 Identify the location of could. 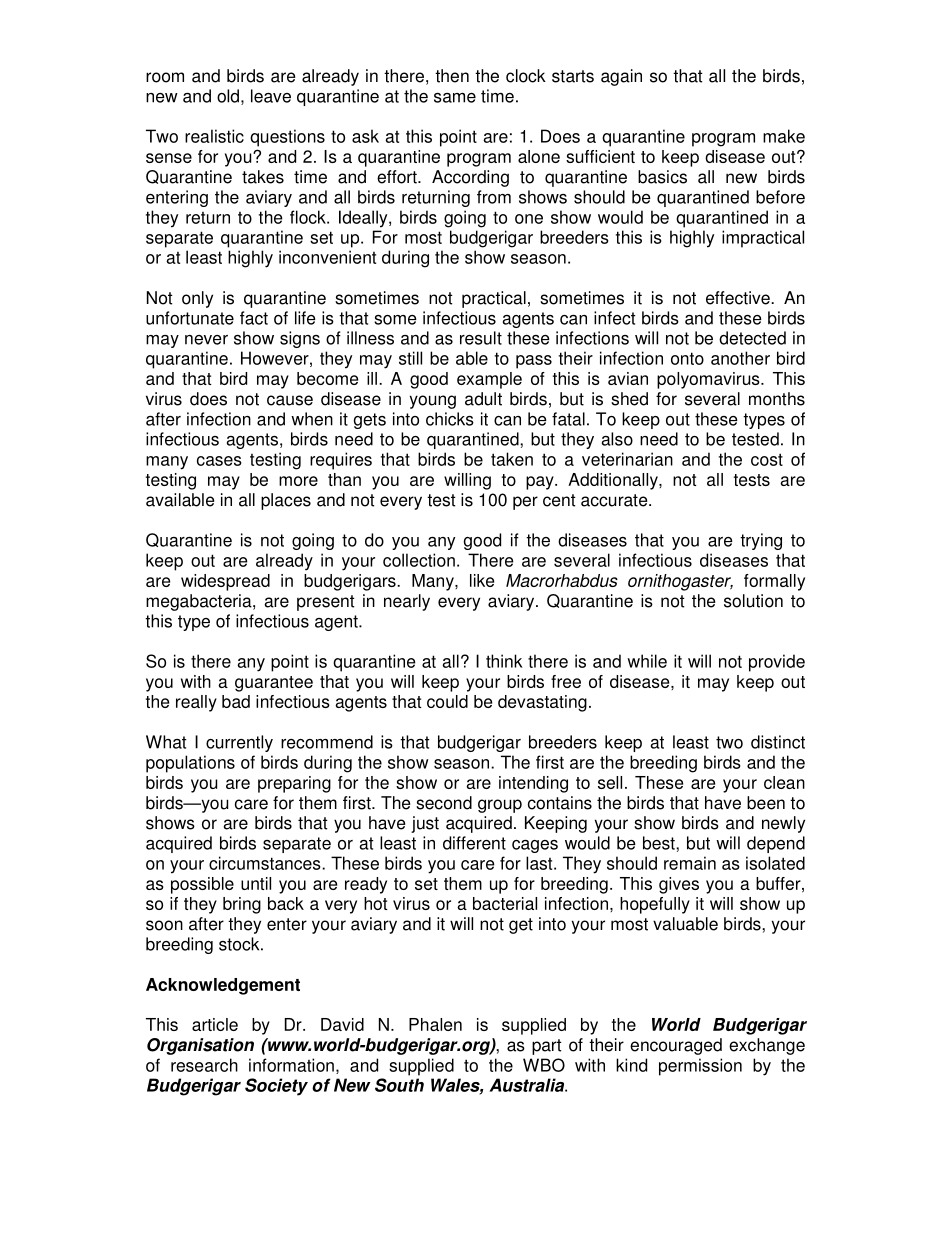
(447, 701).
